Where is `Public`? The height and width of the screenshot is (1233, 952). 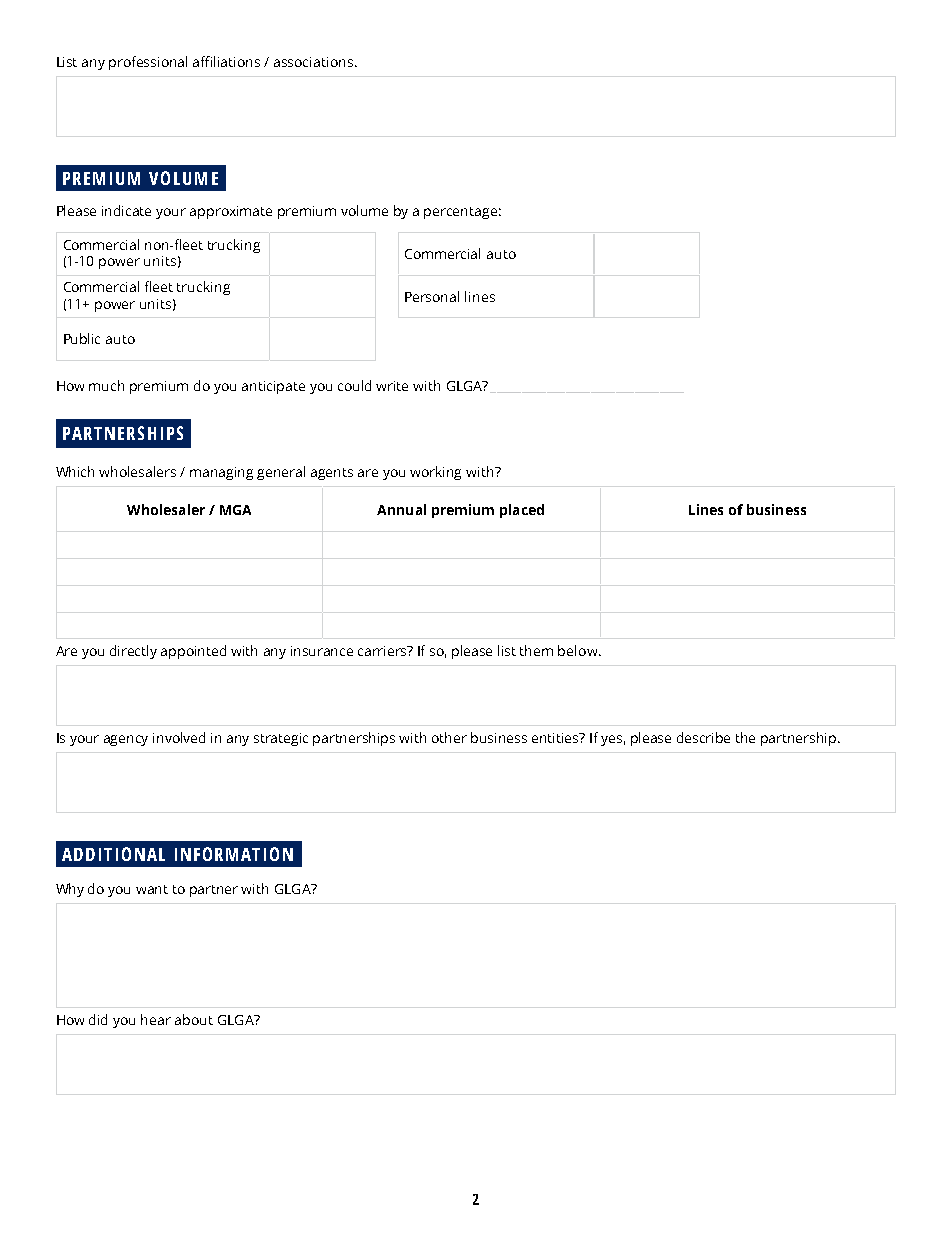 Public is located at coordinates (82, 338).
